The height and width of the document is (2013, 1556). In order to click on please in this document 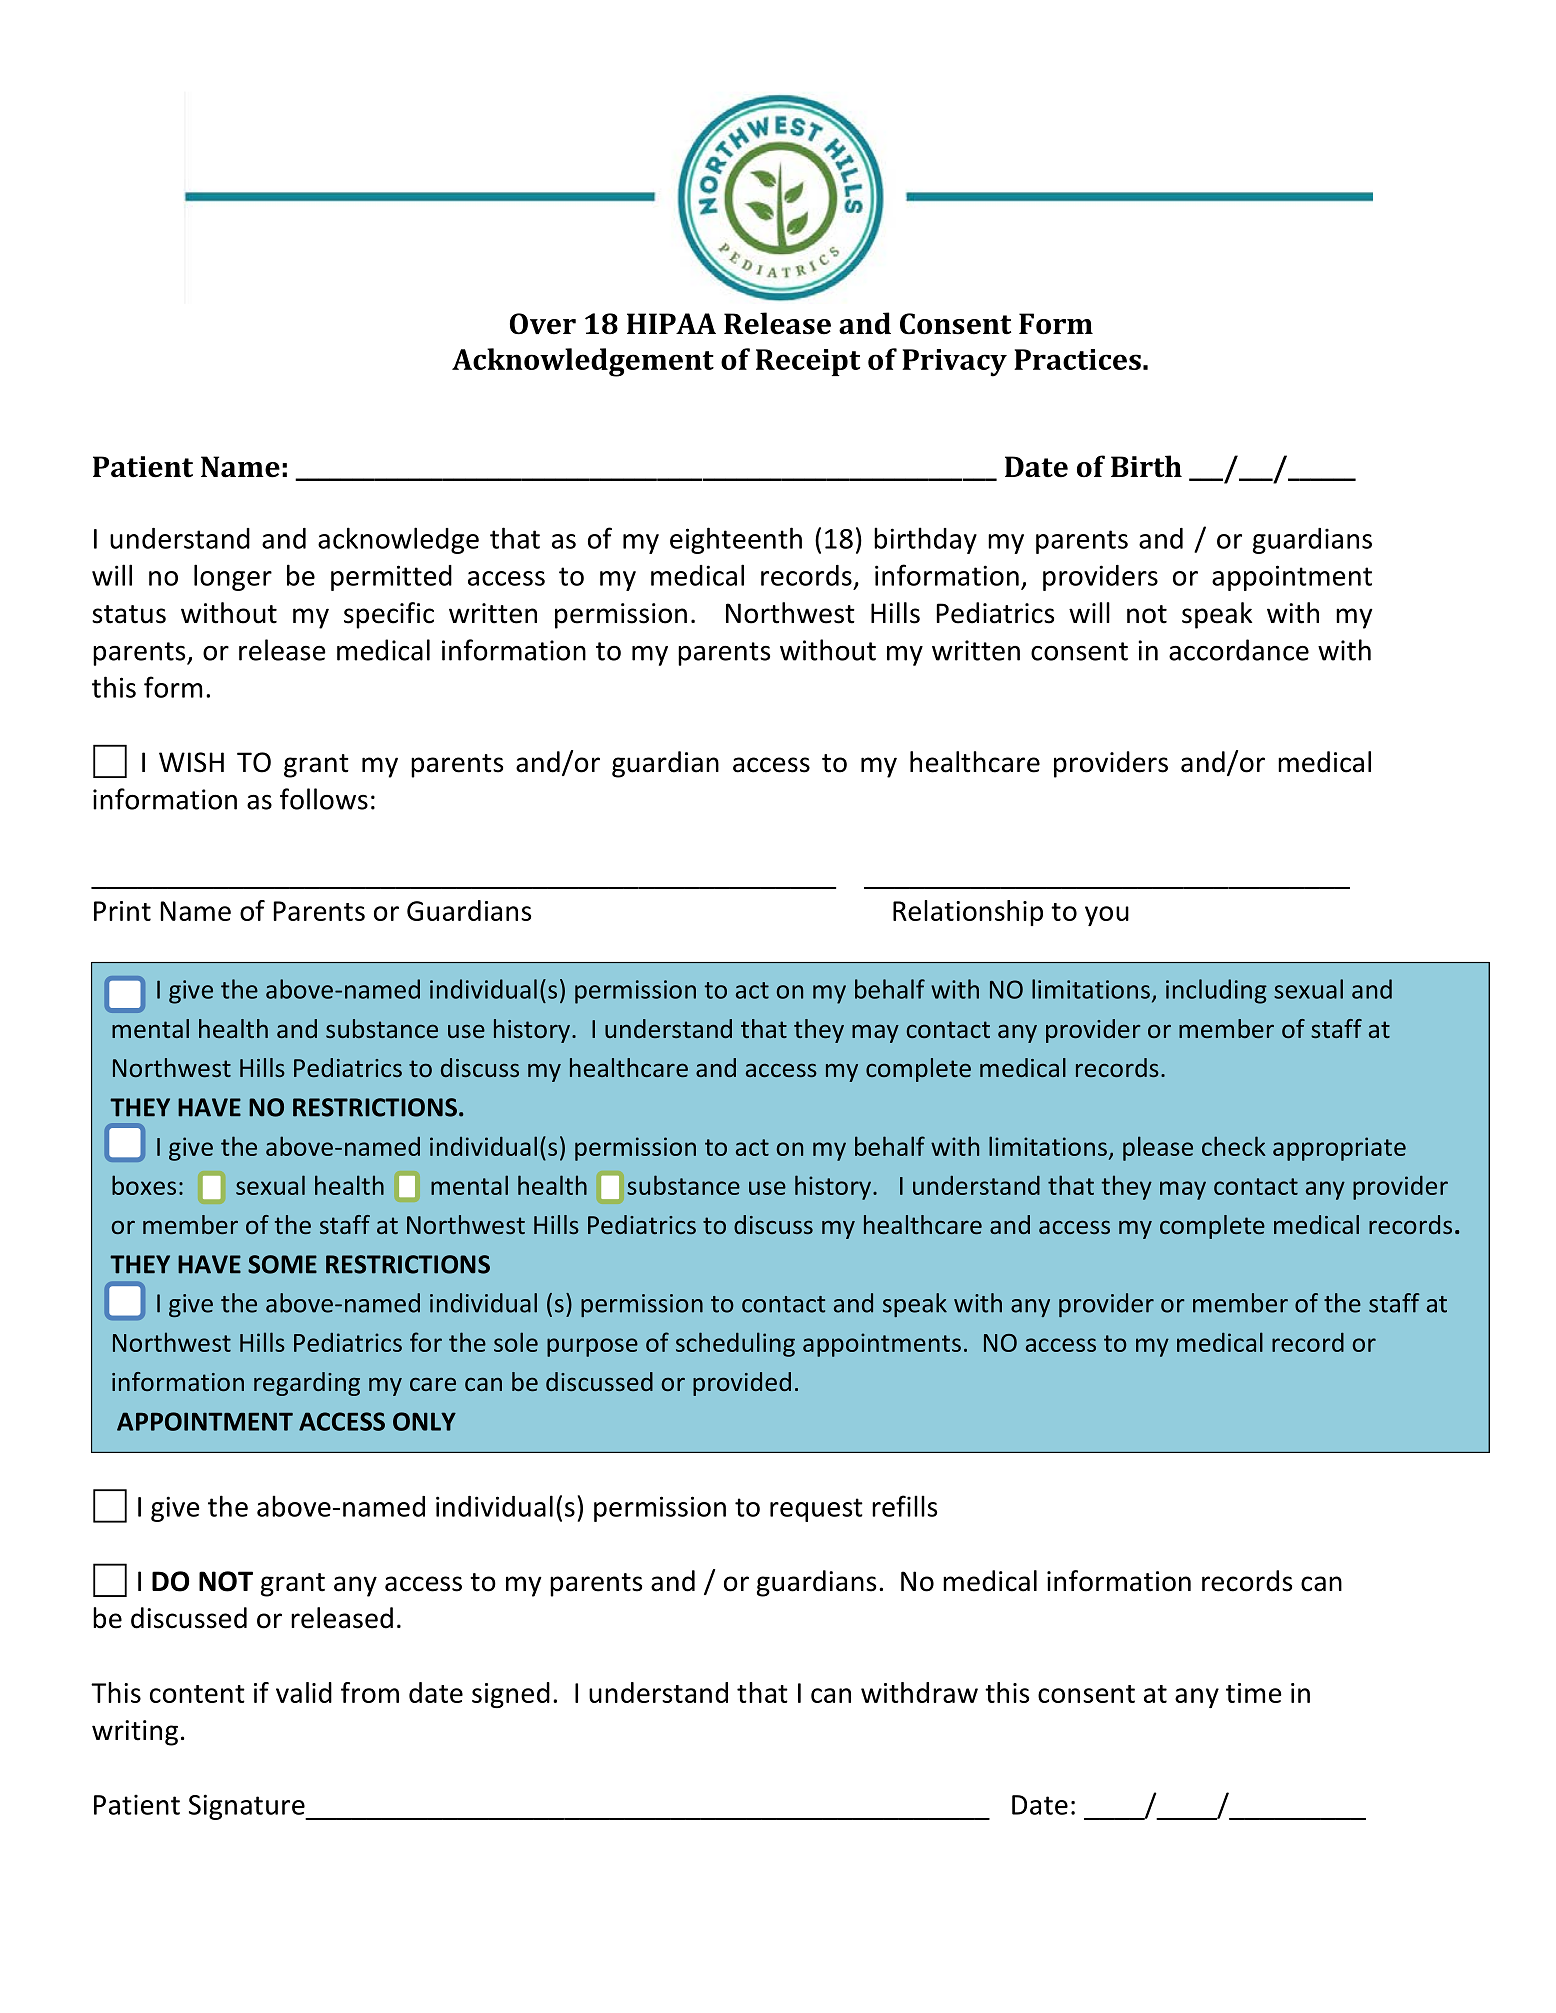, I will do `click(1158, 1148)`.
